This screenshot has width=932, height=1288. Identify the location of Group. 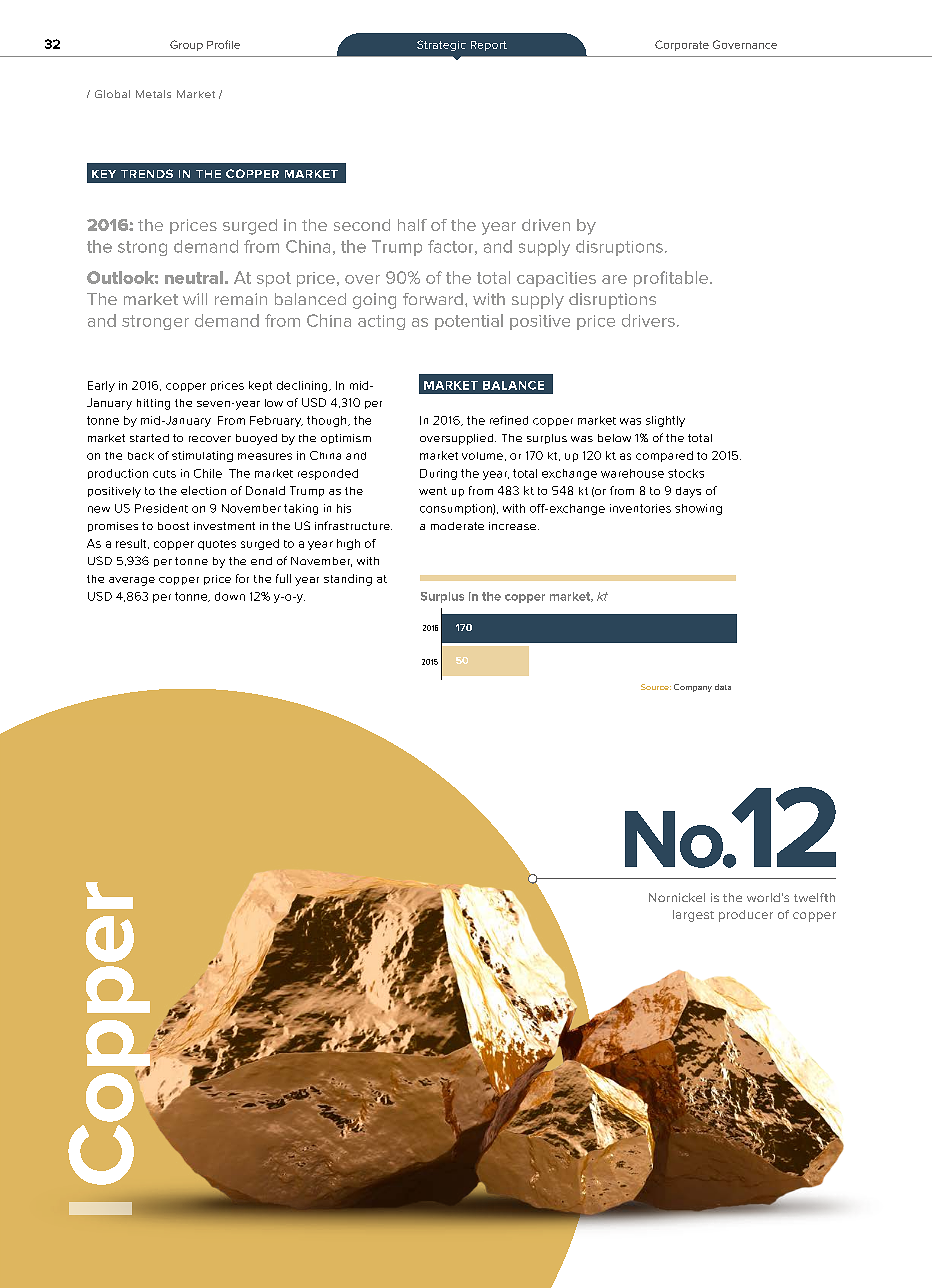
(186, 45).
